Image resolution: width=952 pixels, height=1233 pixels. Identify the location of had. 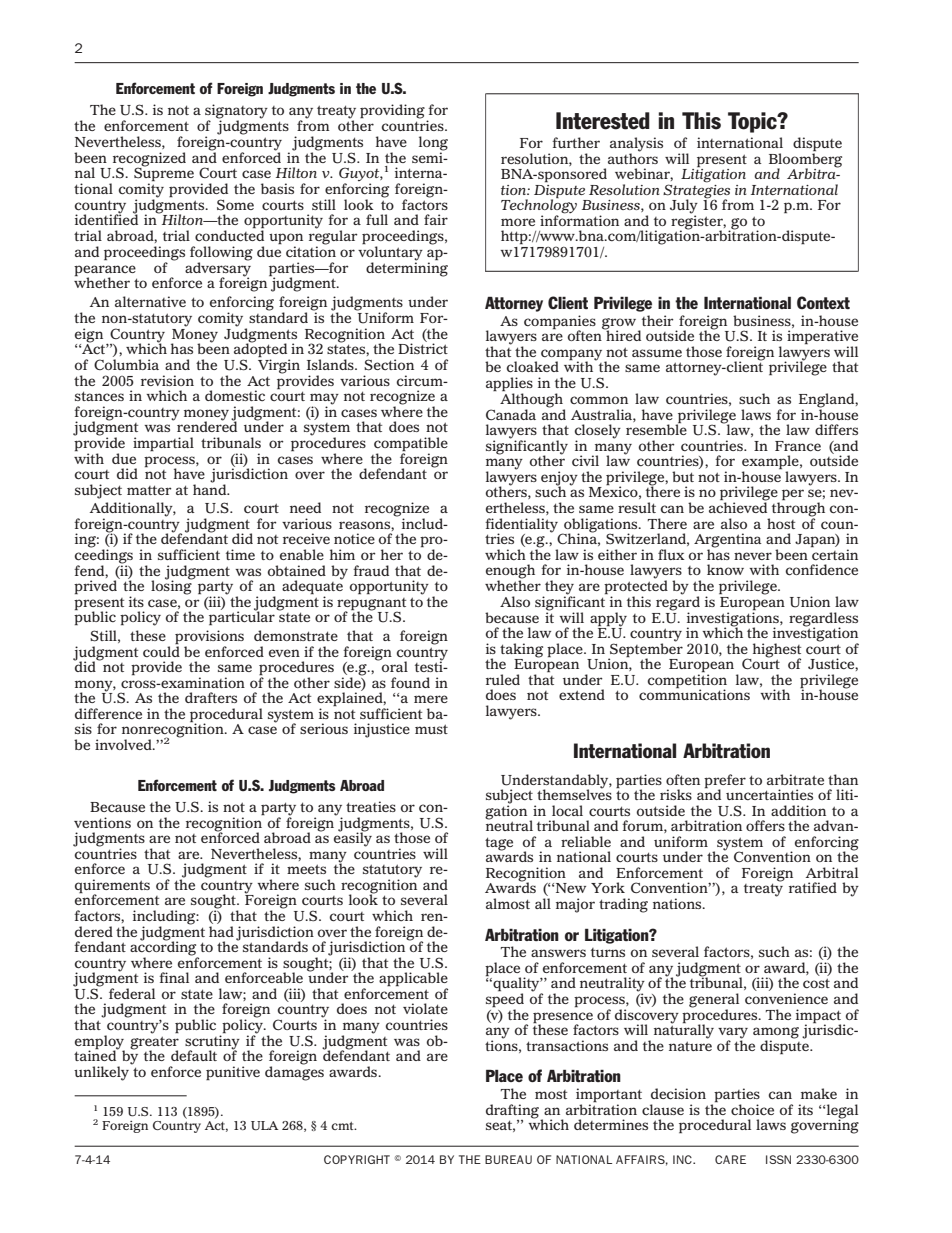
(221, 931).
